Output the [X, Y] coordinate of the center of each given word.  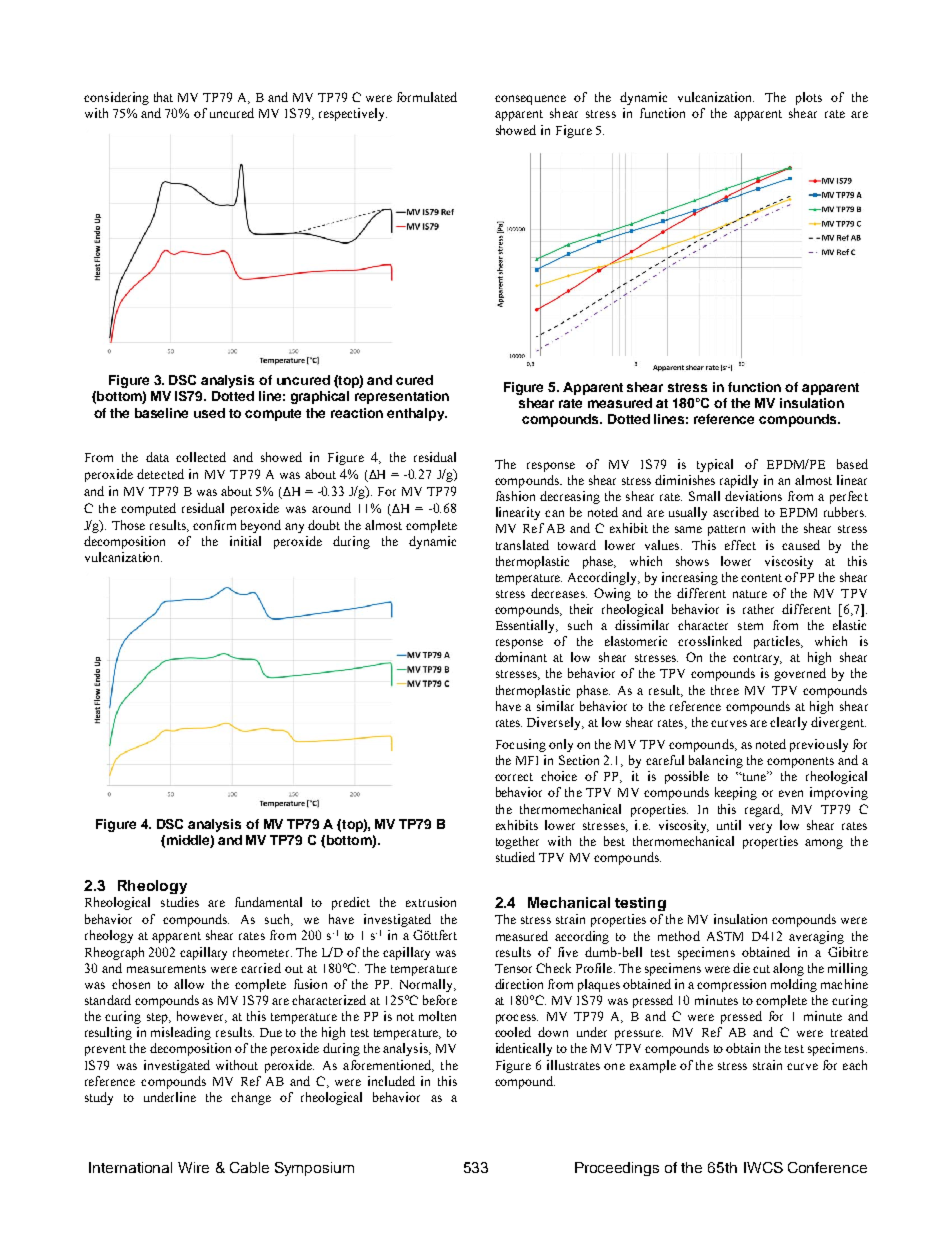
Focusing [521, 745]
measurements [166, 969]
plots [809, 98]
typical [715, 465]
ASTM [725, 936]
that [163, 97]
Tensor [513, 968]
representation [402, 397]
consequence [530, 100]
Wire [193, 1167]
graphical [320, 397]
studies [180, 902]
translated [522, 545]
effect [740, 545]
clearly [788, 723]
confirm [214, 525]
